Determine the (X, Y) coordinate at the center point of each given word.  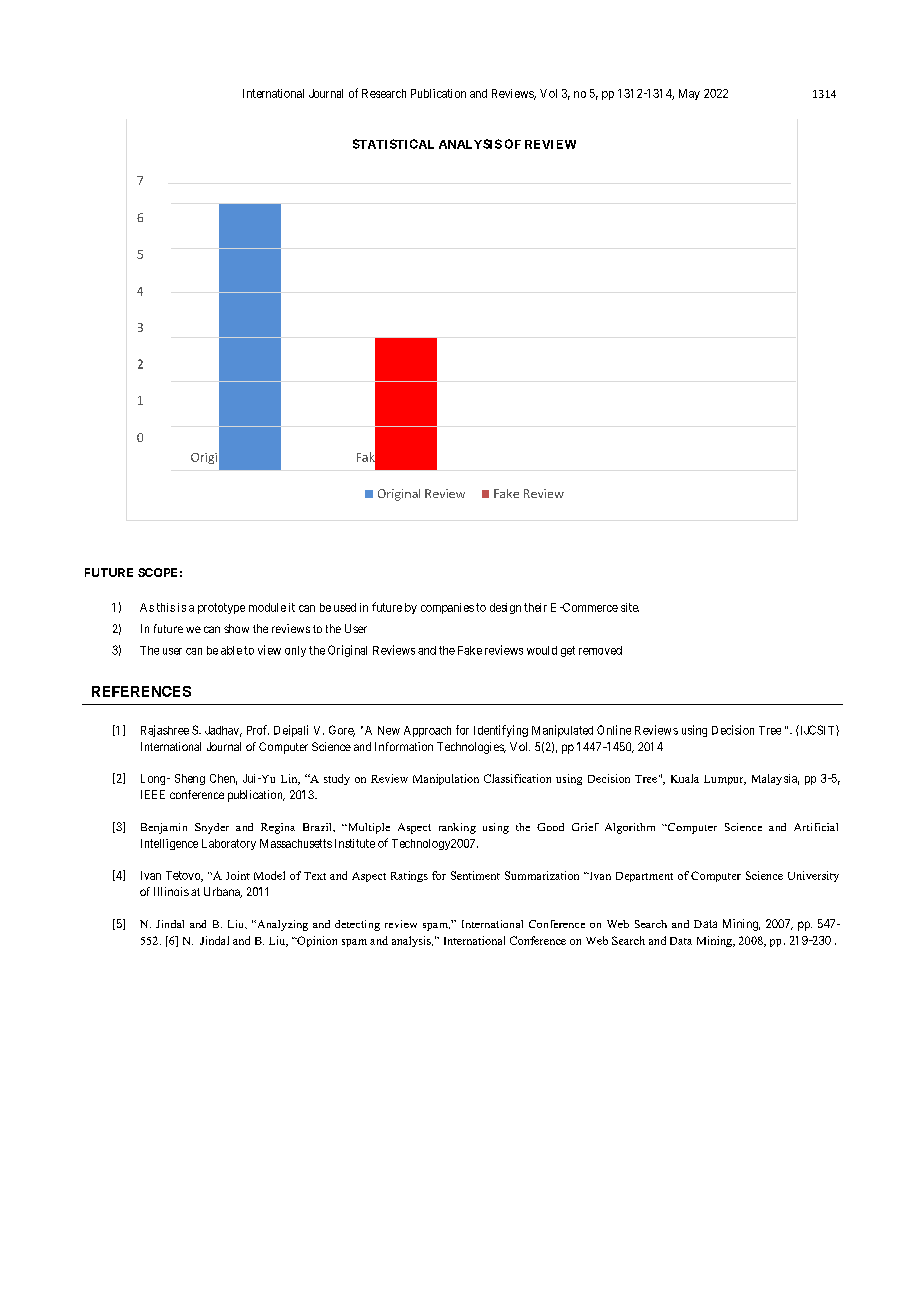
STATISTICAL (393, 144)
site (630, 607)
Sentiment (475, 875)
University (813, 876)
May (689, 94)
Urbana (223, 892)
